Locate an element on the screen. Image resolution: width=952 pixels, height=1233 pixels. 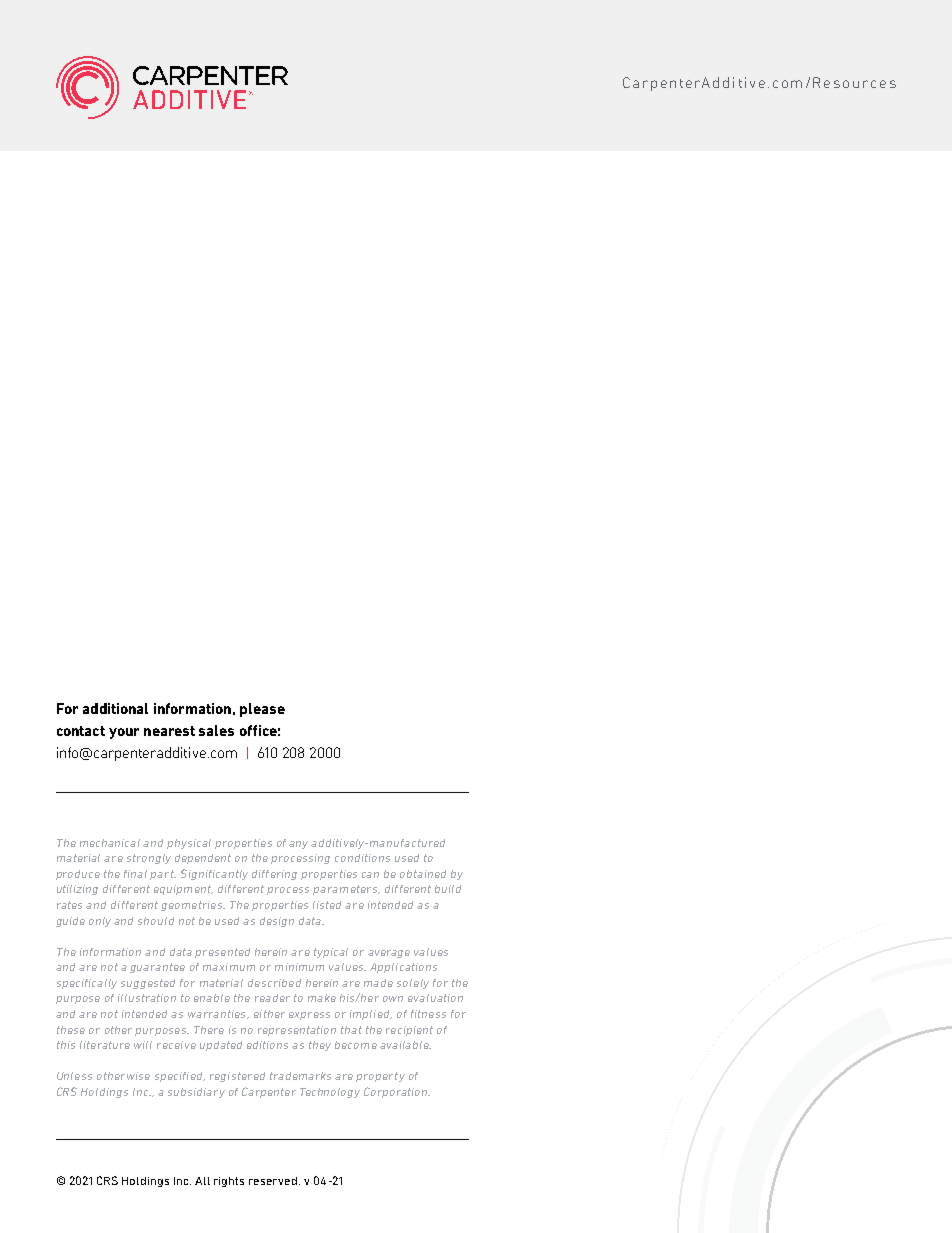
reserved is located at coordinates (274, 1181).
